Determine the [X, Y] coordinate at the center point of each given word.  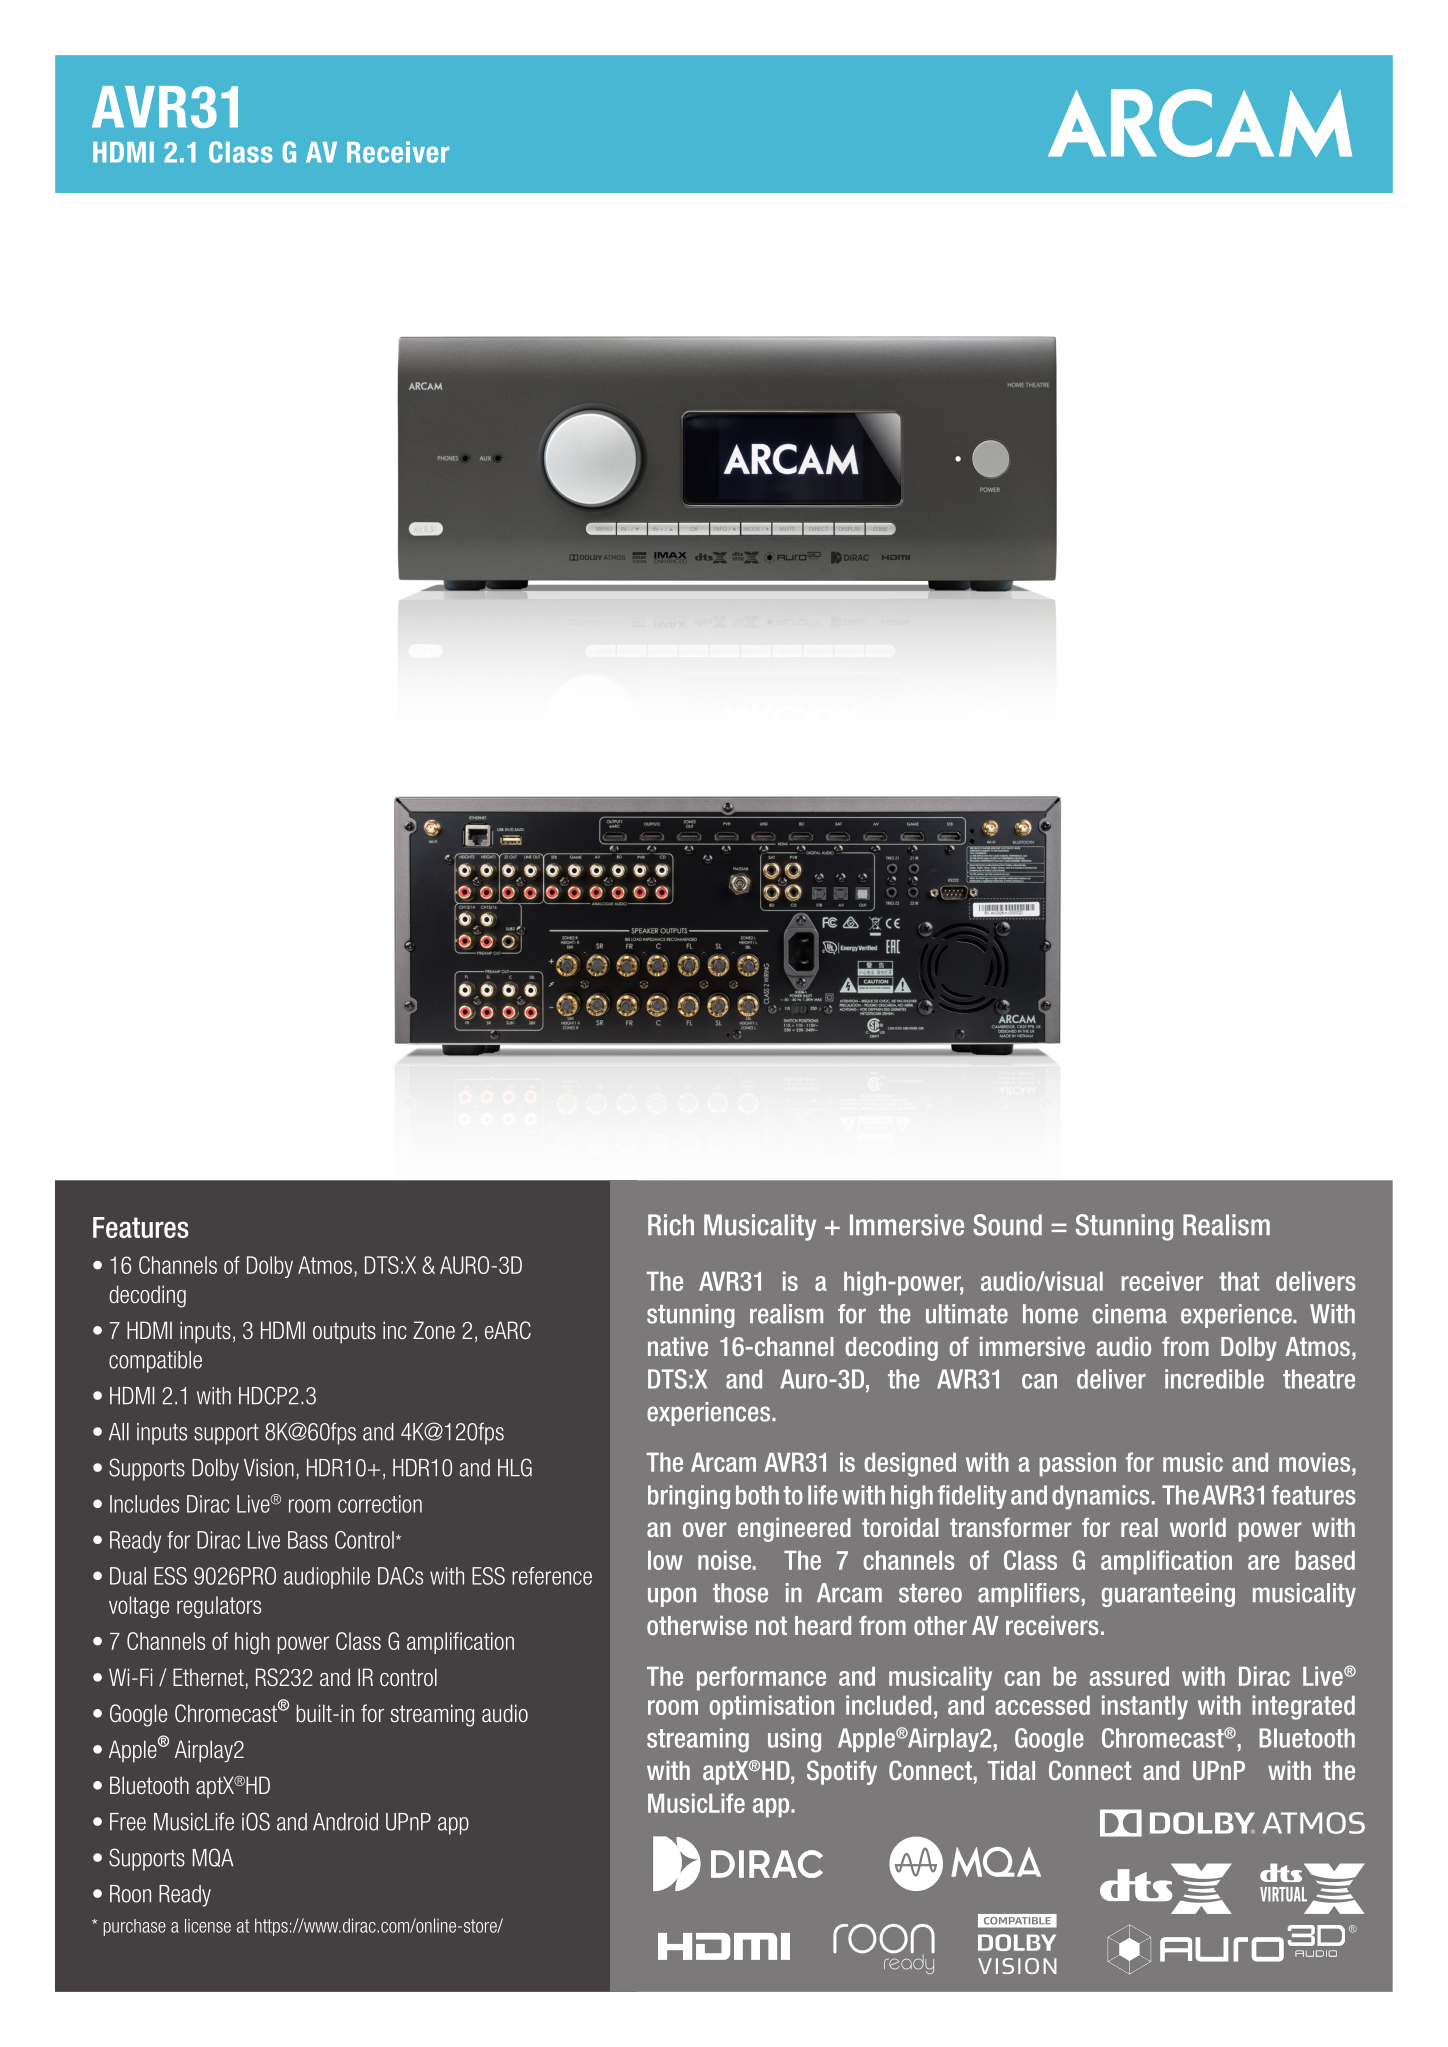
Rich [671, 1225]
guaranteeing [1168, 1595]
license [208, 1926]
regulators [219, 1607]
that [1239, 1281]
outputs [344, 1333]
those [740, 1593]
